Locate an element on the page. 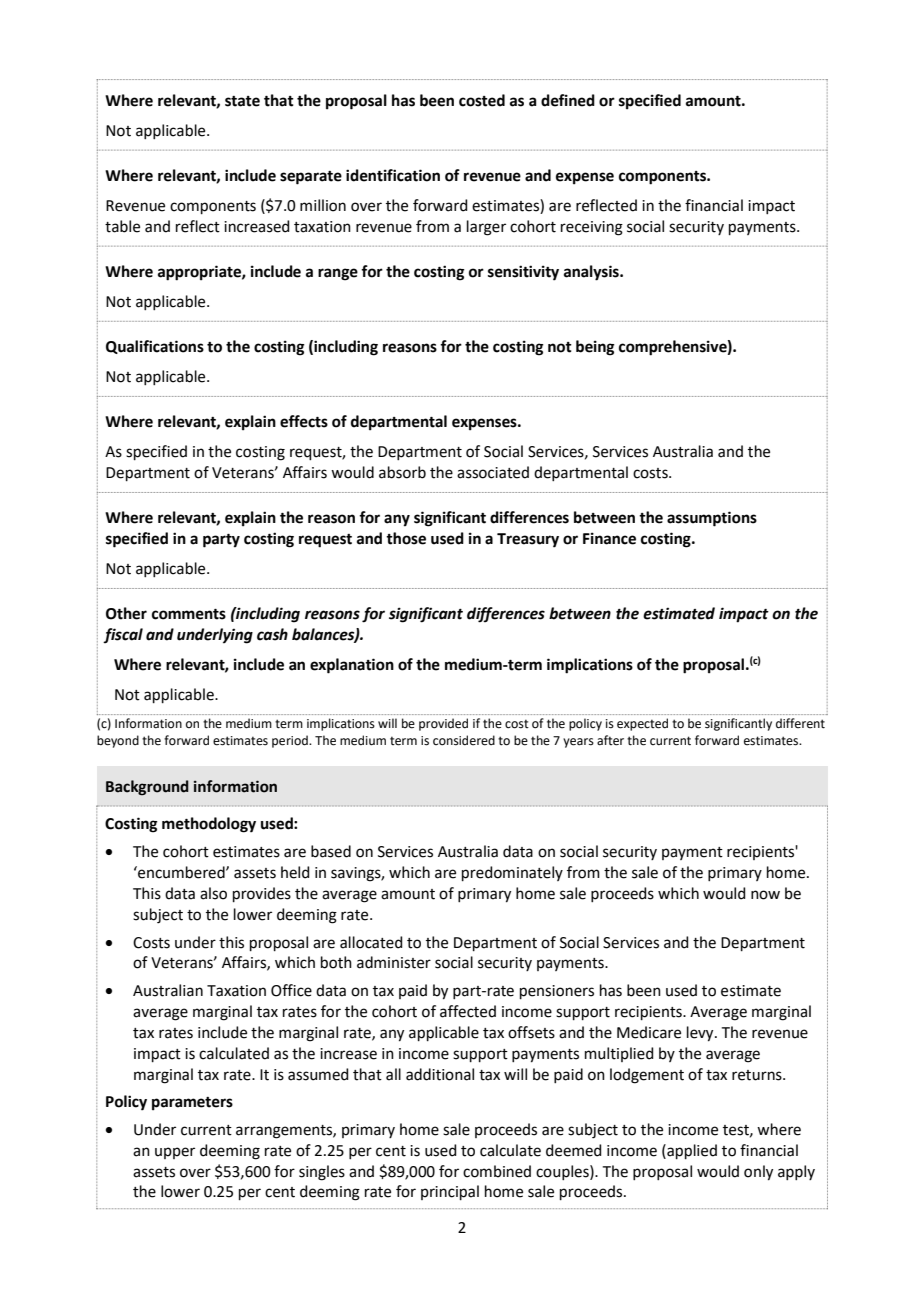  defined is located at coordinates (568, 100).
